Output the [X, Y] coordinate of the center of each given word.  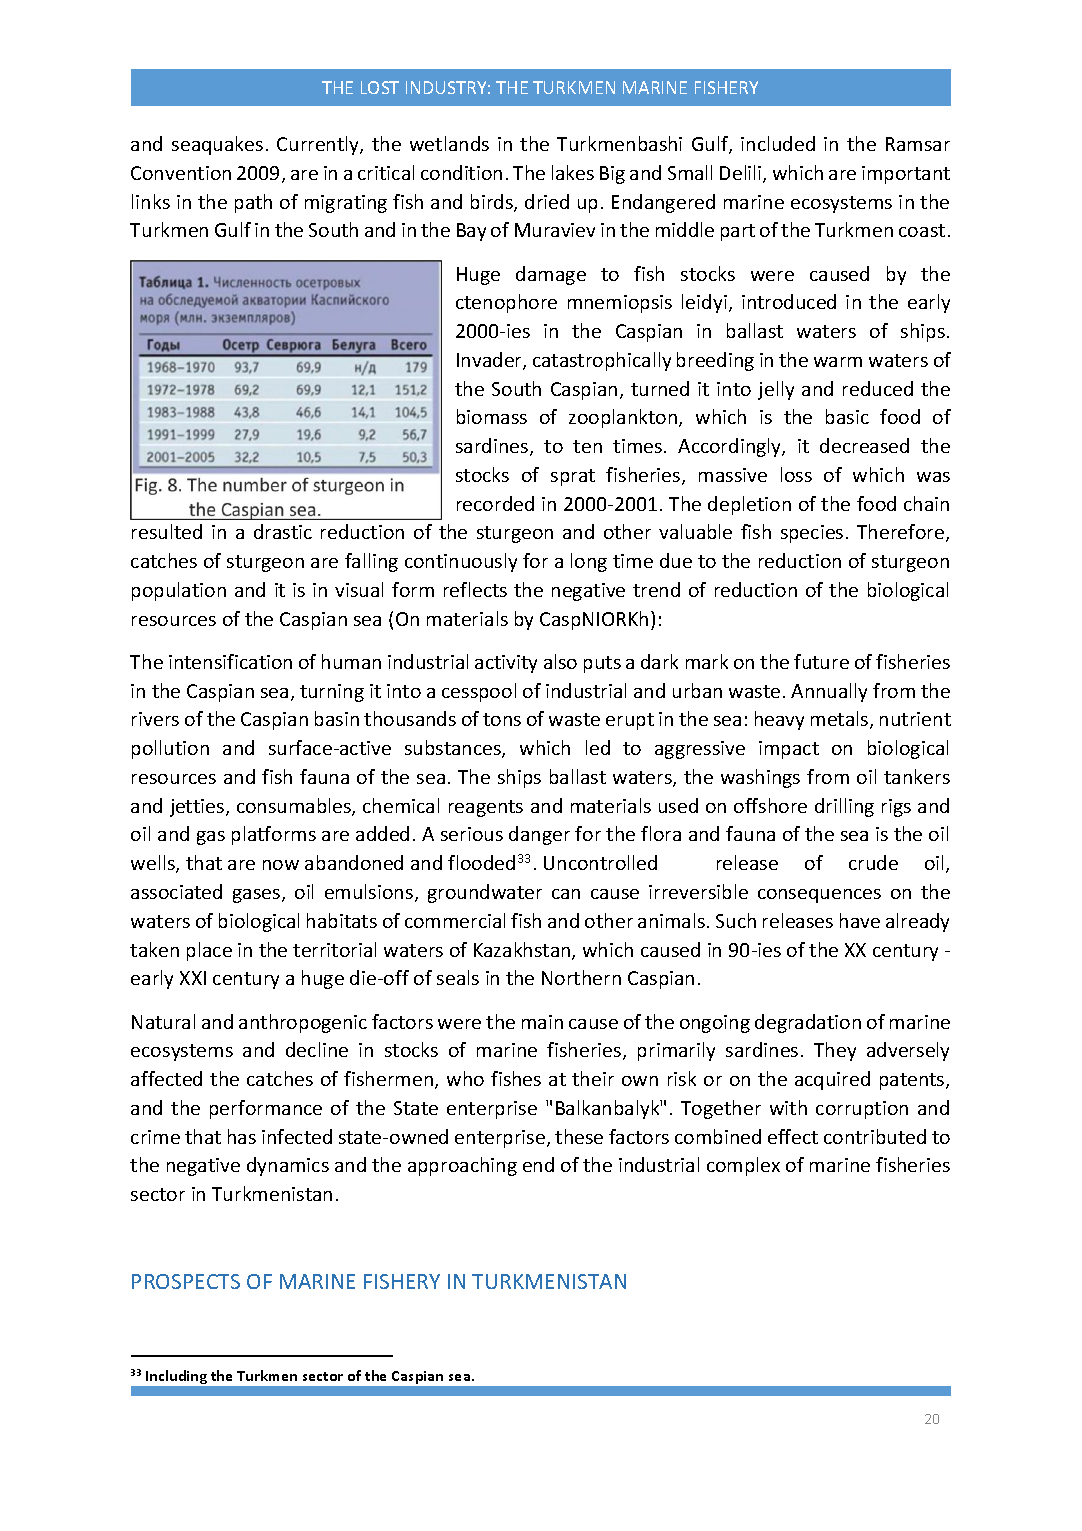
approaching [462, 1166]
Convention [181, 173]
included [778, 143]
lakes [573, 172]
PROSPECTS [186, 1281]
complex [743, 1166]
